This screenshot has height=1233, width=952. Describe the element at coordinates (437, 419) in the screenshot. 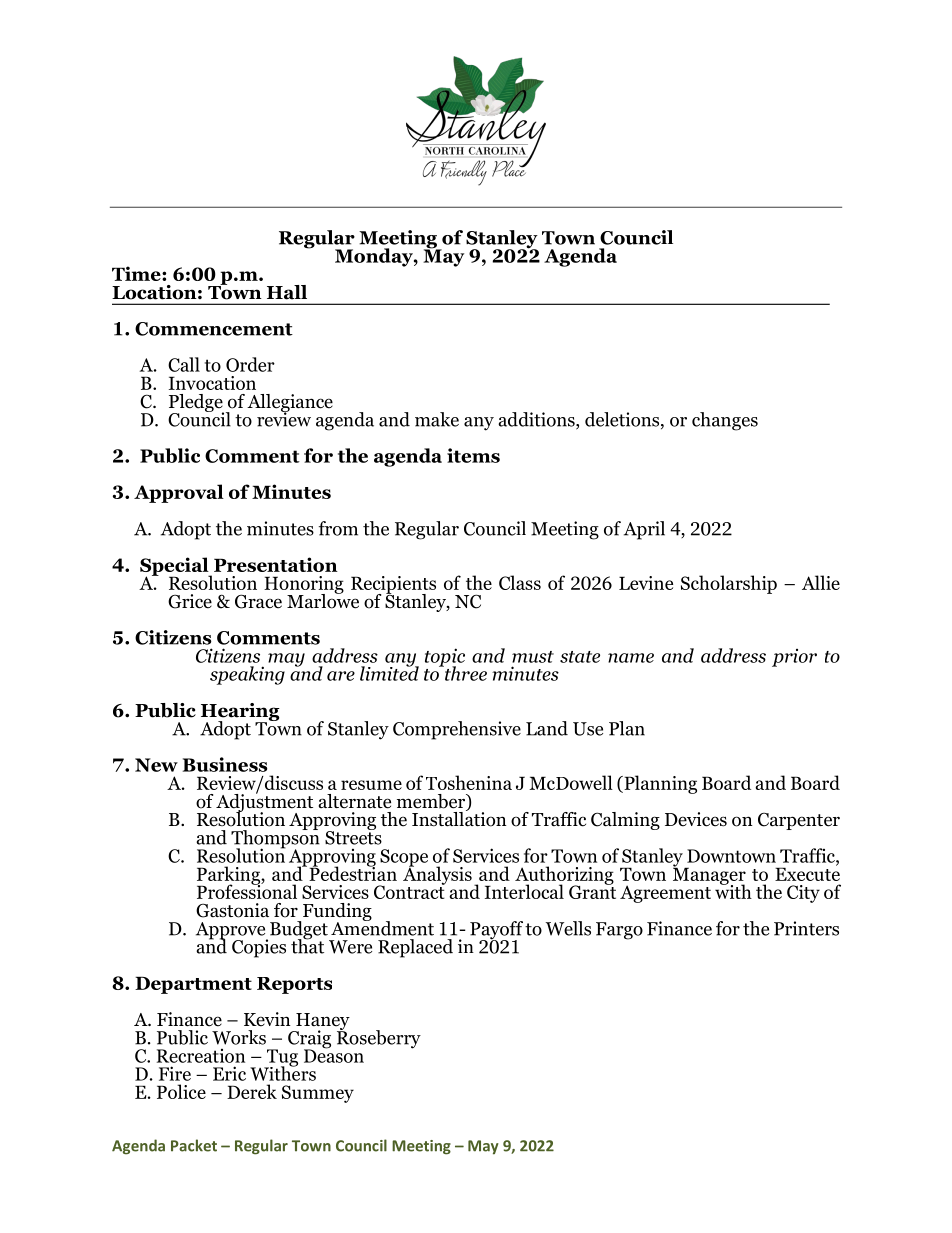

I see `make` at that location.
